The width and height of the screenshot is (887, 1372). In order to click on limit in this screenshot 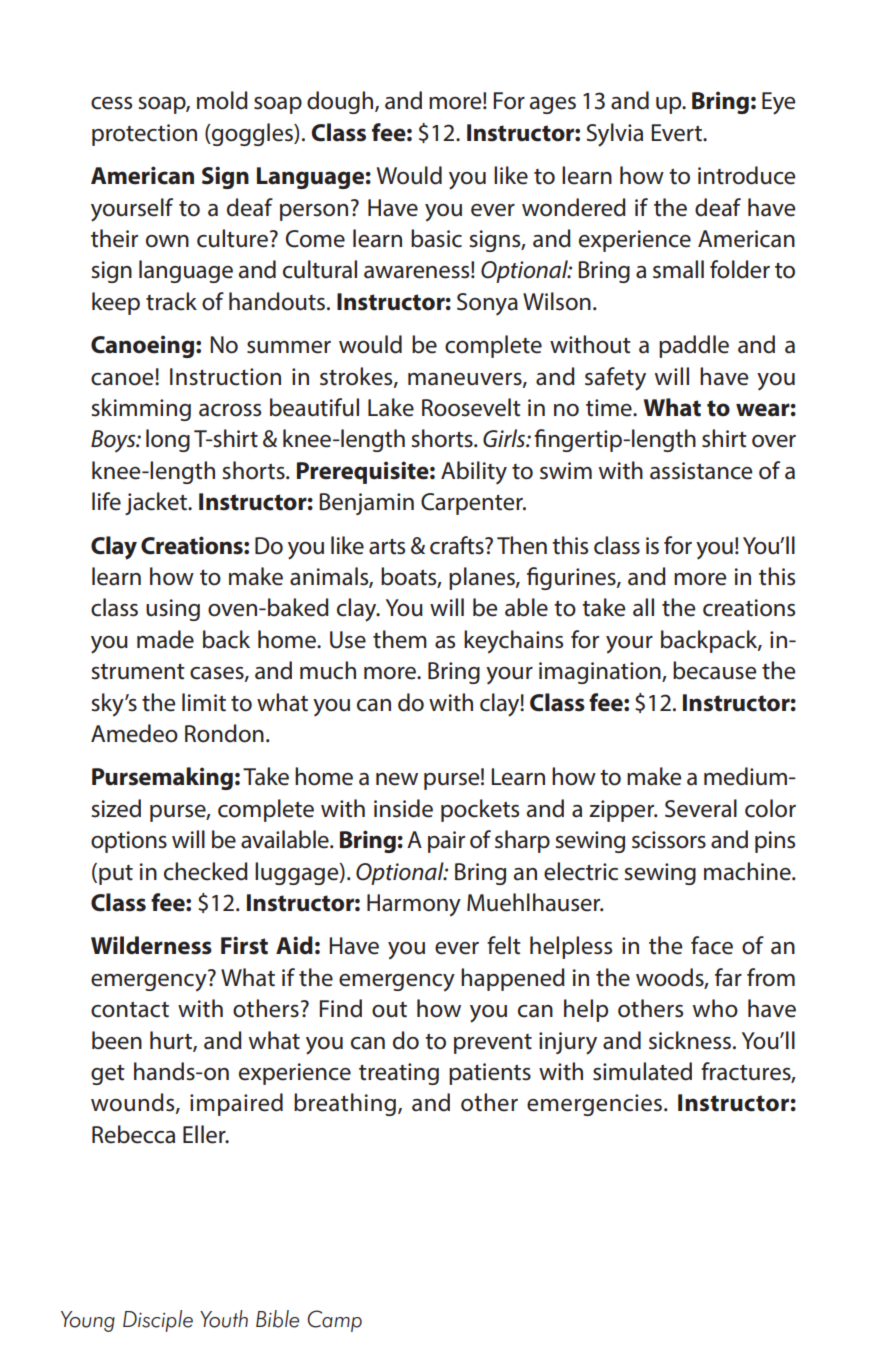, I will do `click(204, 702)`.
